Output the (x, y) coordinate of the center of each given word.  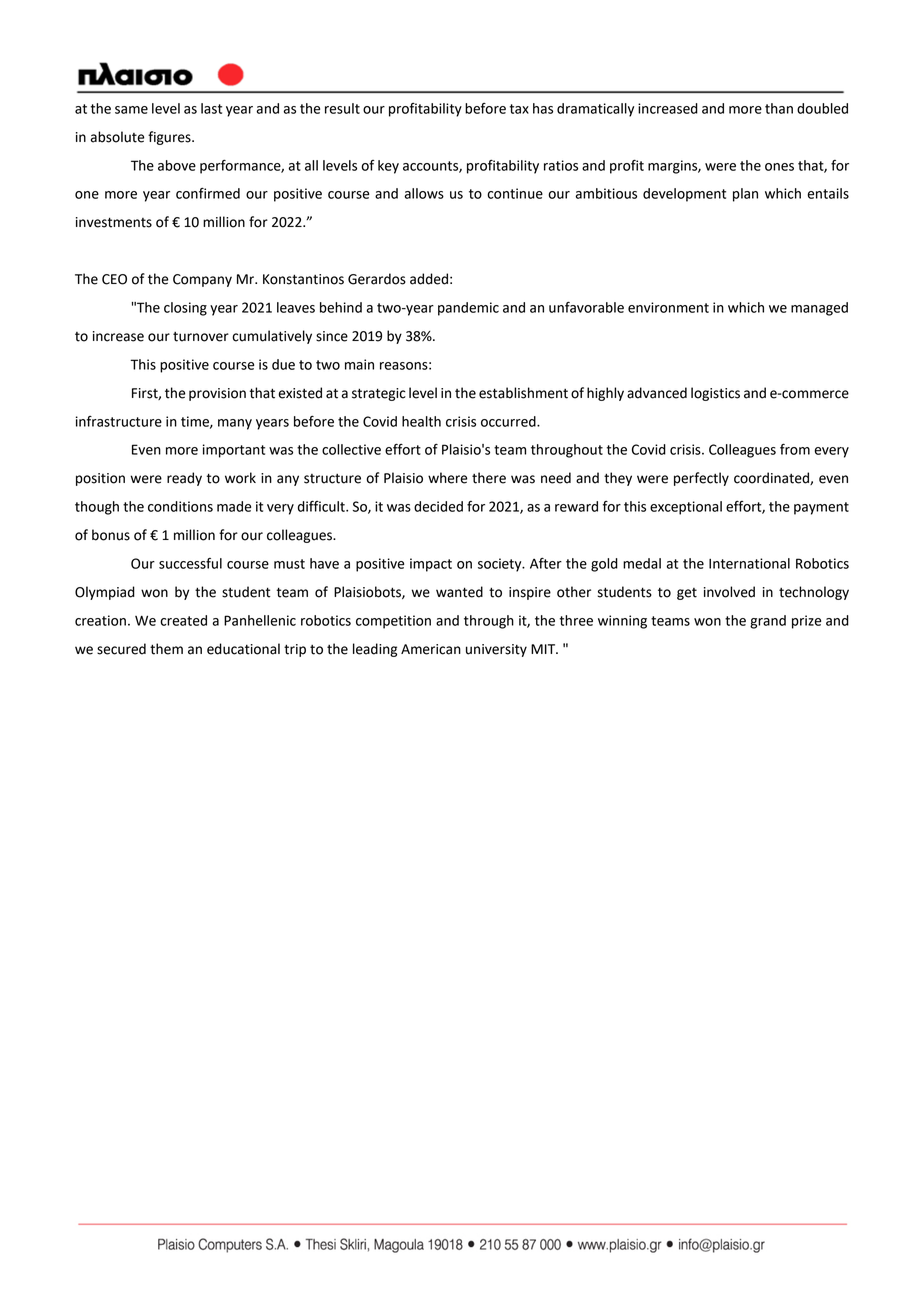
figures (170, 138)
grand (768, 622)
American (431, 649)
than (779, 108)
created (183, 620)
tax (519, 109)
